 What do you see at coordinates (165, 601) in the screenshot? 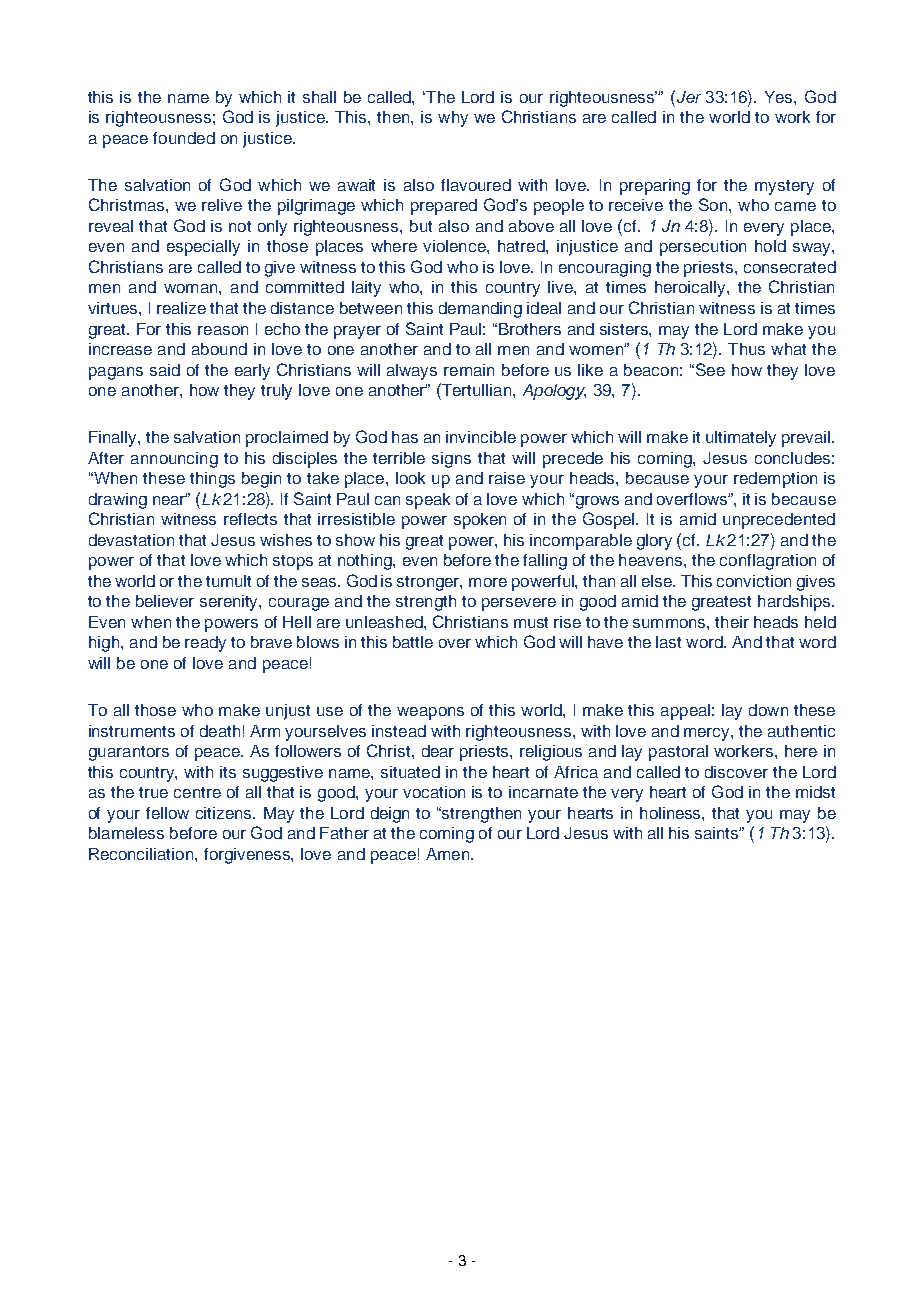
I see `believer` at bounding box center [165, 601].
